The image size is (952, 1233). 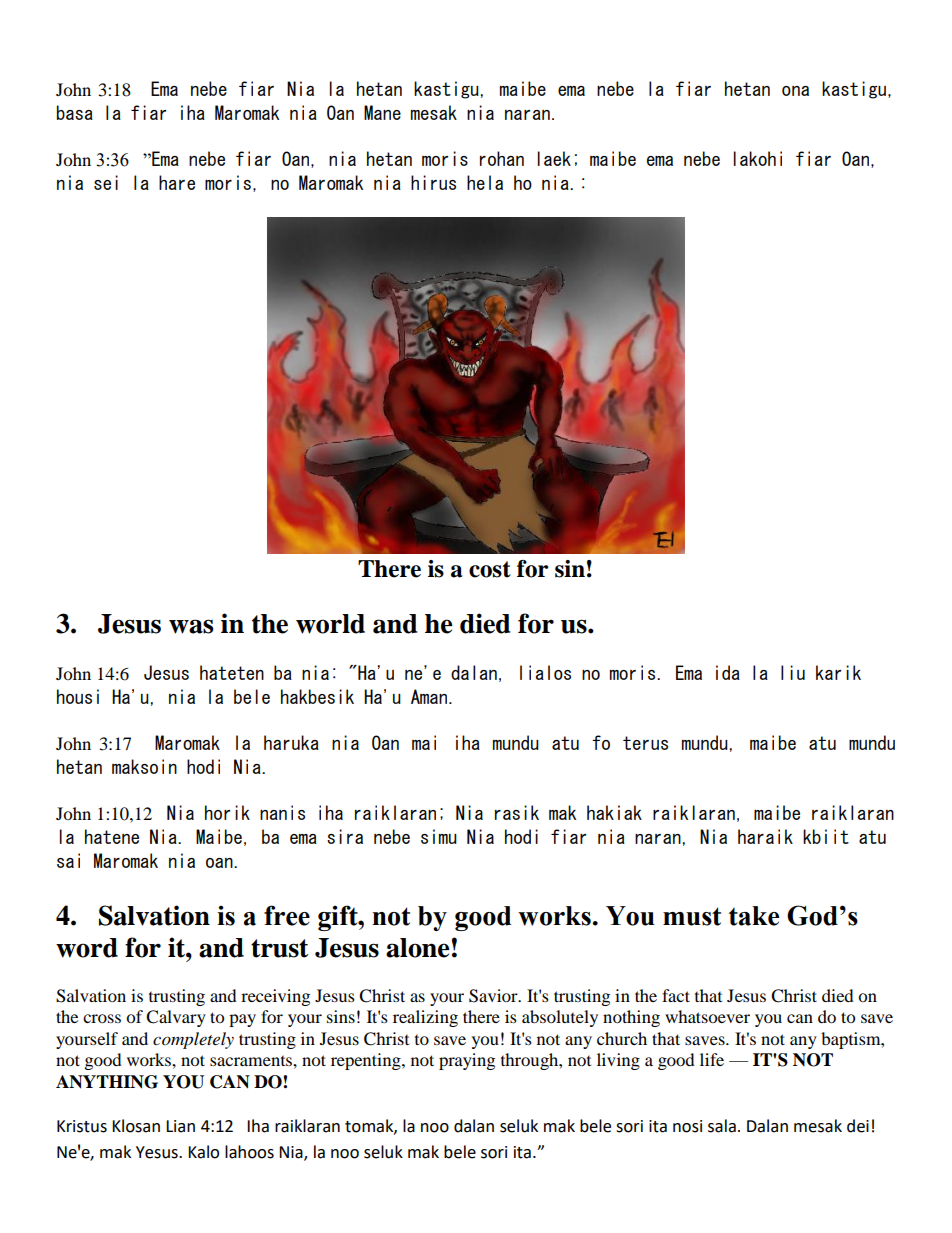 I want to click on sala, so click(x=722, y=1126).
